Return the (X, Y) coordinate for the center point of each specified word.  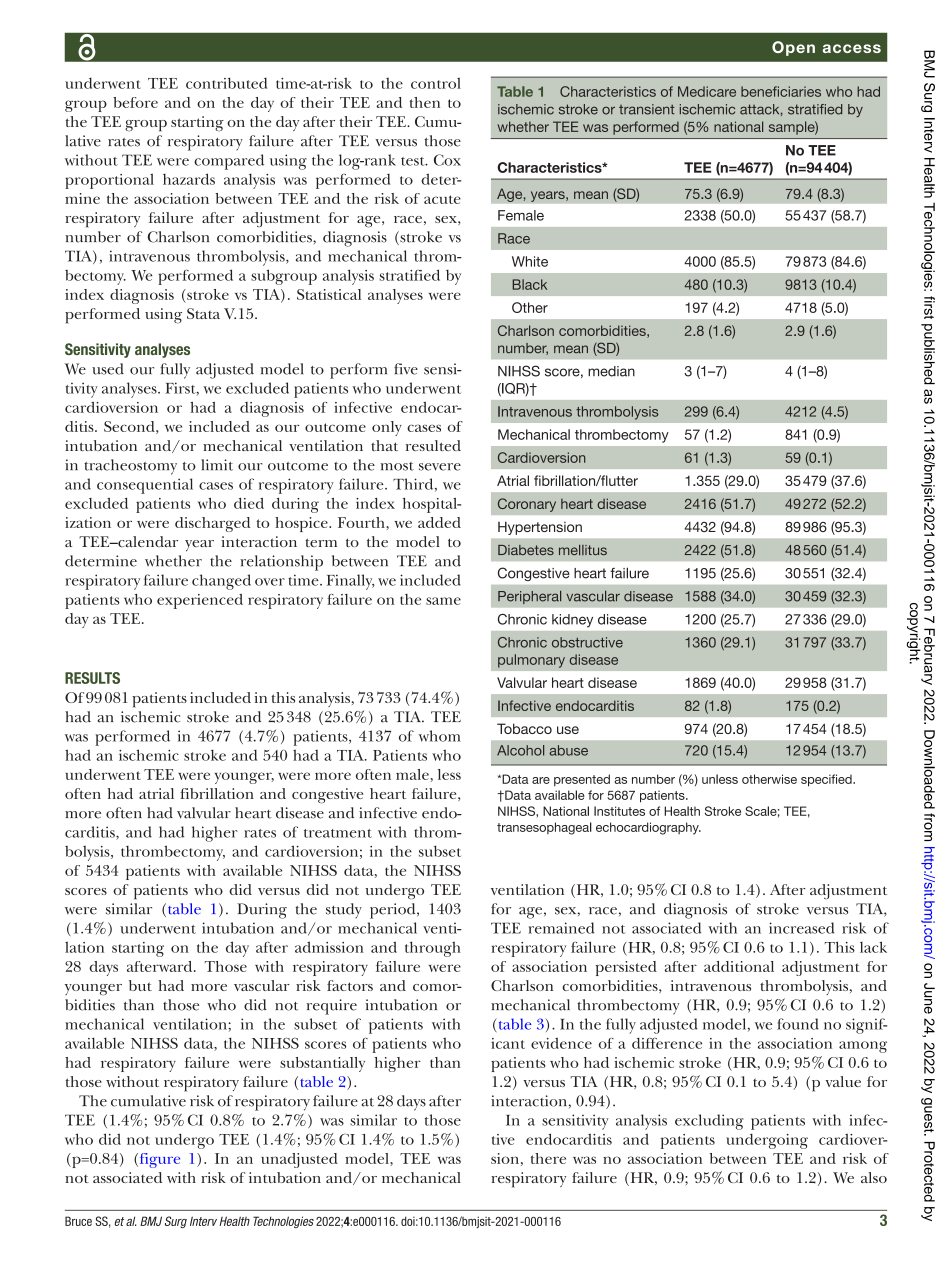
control (436, 83)
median (611, 371)
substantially (322, 1064)
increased (802, 928)
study (344, 910)
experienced (200, 601)
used (108, 369)
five (406, 369)
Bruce (78, 1221)
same (443, 601)
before (135, 102)
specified (827, 780)
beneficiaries (781, 91)
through (433, 949)
